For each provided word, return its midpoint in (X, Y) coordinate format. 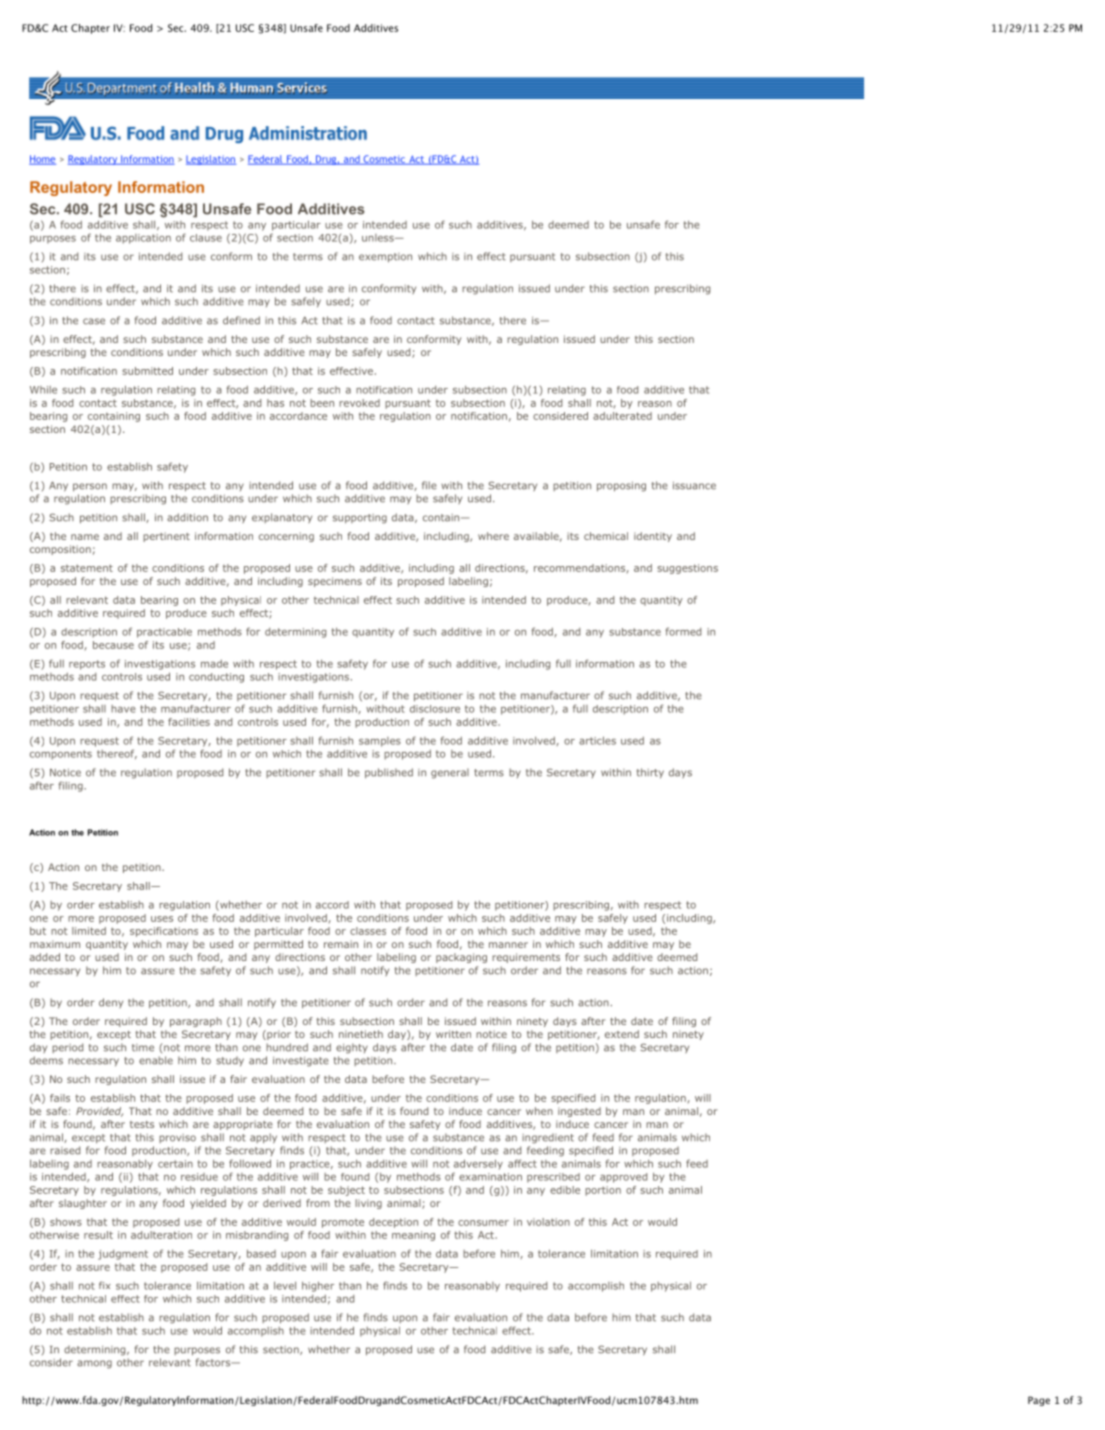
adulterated (622, 416)
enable (156, 1060)
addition (187, 517)
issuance (694, 485)
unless (379, 238)
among (94, 1364)
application (143, 239)
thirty (650, 773)
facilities (189, 722)
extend (622, 1034)
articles (597, 740)
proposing (621, 486)
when (539, 1111)
